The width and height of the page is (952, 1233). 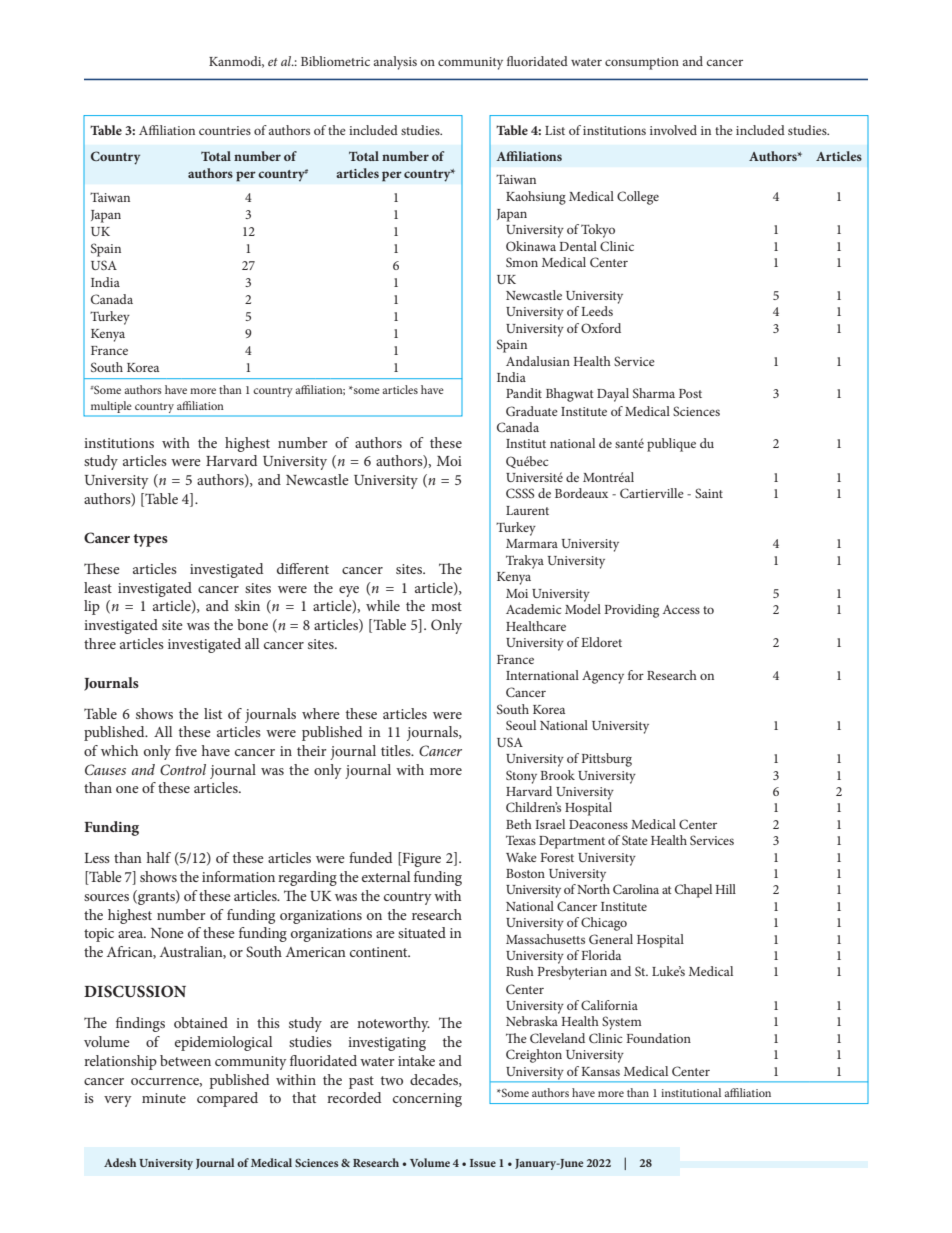 What do you see at coordinates (631, 611) in the page?
I see `Providing` at bounding box center [631, 611].
